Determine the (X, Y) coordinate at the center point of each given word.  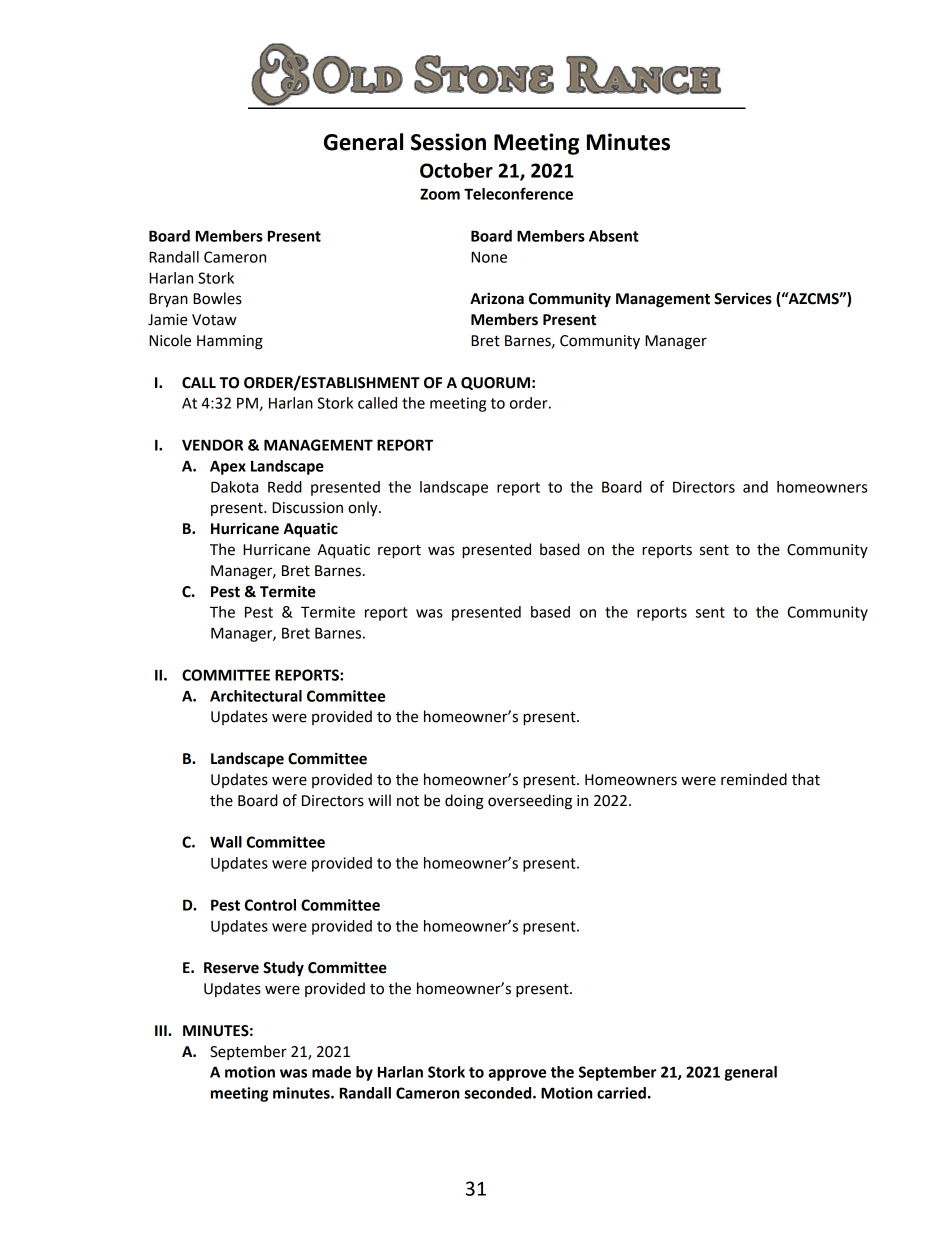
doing (464, 802)
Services (743, 299)
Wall (226, 842)
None (489, 257)
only (364, 508)
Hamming (230, 342)
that (806, 779)
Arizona (497, 298)
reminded (754, 779)
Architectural (256, 696)
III (162, 1030)
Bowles (217, 298)
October (456, 170)
